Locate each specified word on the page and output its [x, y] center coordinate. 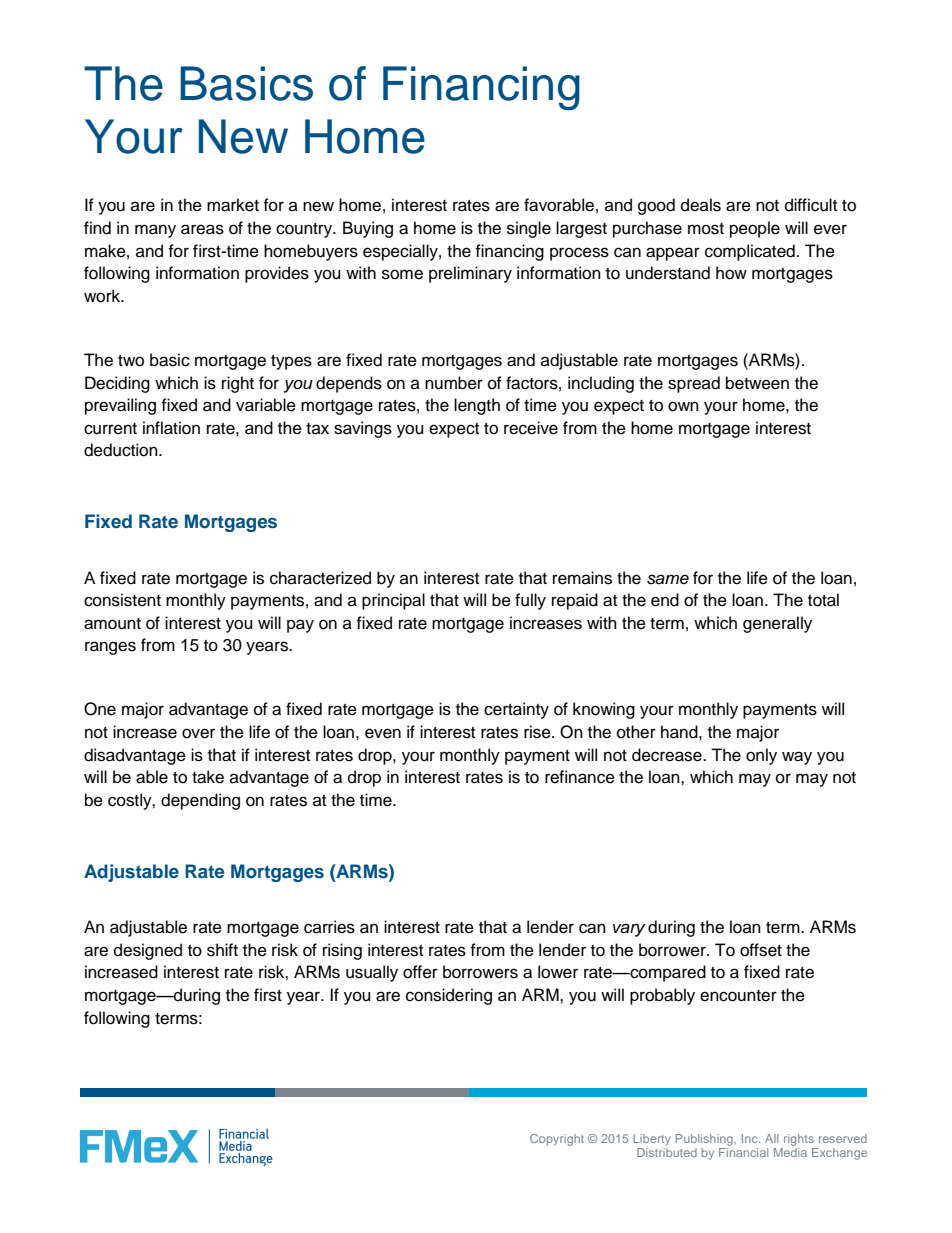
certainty [516, 710]
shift [222, 950]
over [198, 733]
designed [148, 951]
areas [202, 229]
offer [420, 972]
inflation [171, 428]
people [755, 229]
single [529, 229]
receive [531, 428]
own [683, 406]
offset [761, 950]
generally [777, 624]
